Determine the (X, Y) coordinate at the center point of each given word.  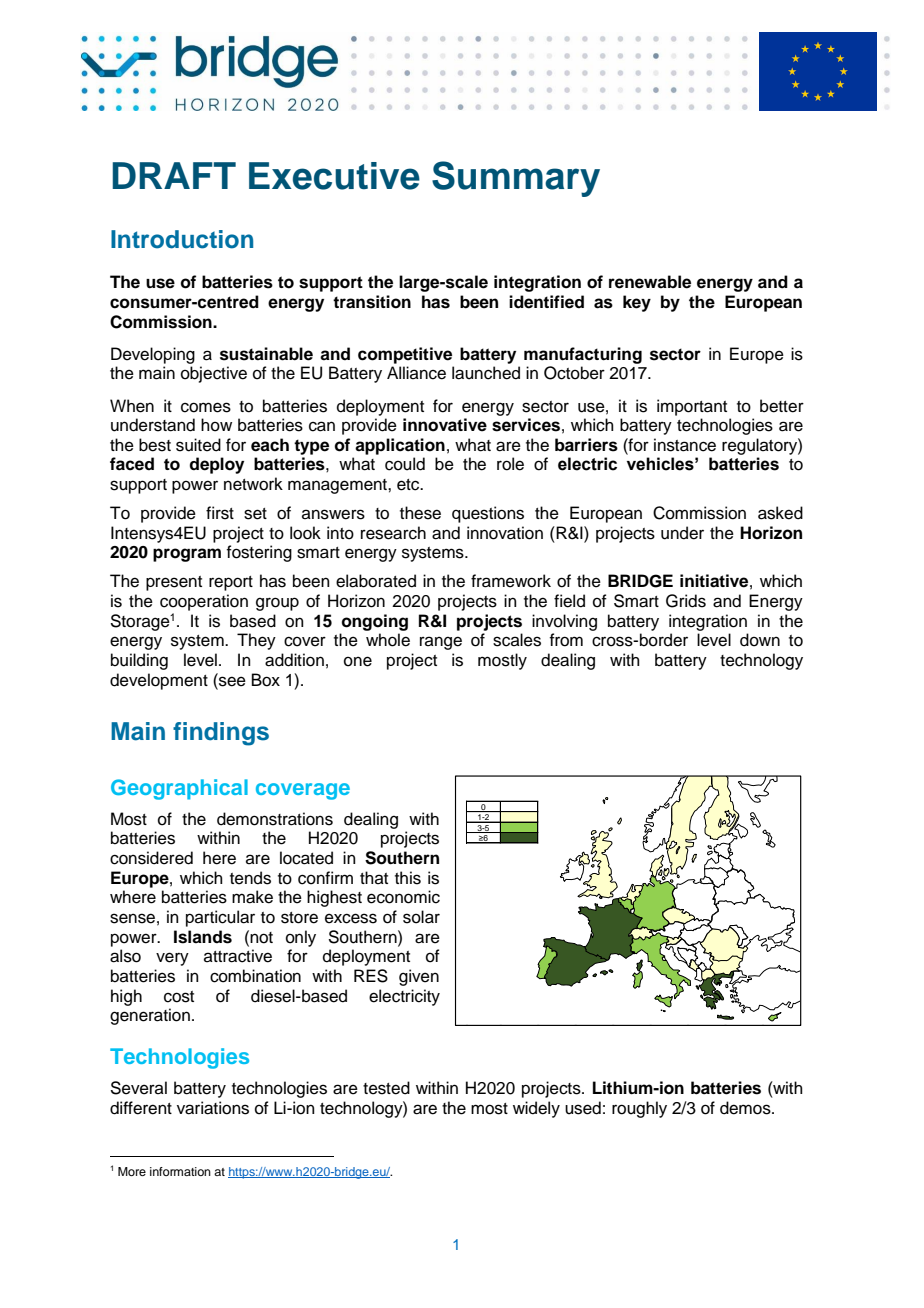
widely (536, 1109)
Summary (516, 179)
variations (213, 1108)
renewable (650, 282)
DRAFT (174, 175)
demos (746, 1108)
